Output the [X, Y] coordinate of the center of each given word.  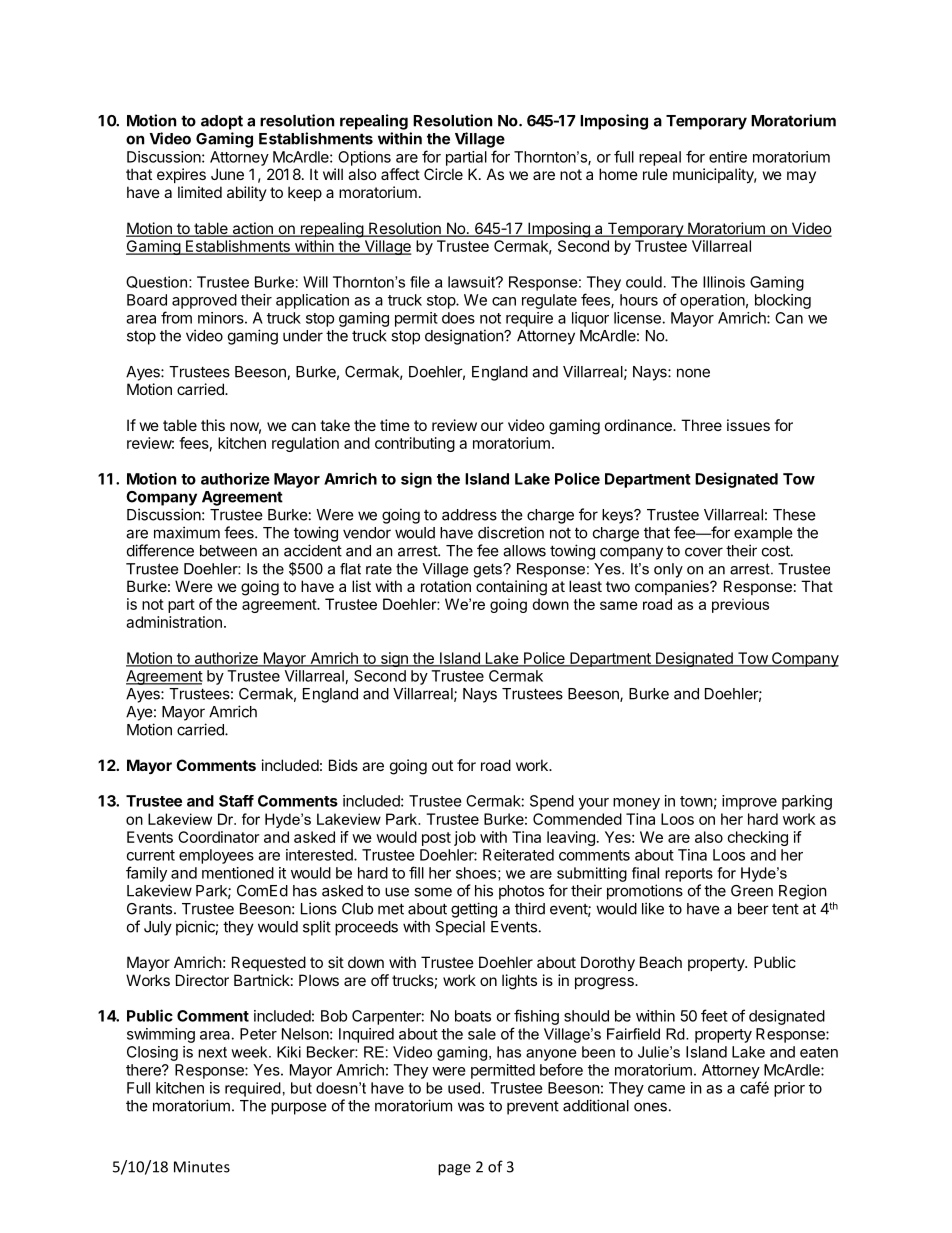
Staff [236, 801]
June [227, 174]
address [469, 515]
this [213, 425]
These [794, 515]
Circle [443, 174]
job [465, 838]
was [471, 1107]
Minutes [202, 1167]
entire [728, 157]
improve [749, 802]
